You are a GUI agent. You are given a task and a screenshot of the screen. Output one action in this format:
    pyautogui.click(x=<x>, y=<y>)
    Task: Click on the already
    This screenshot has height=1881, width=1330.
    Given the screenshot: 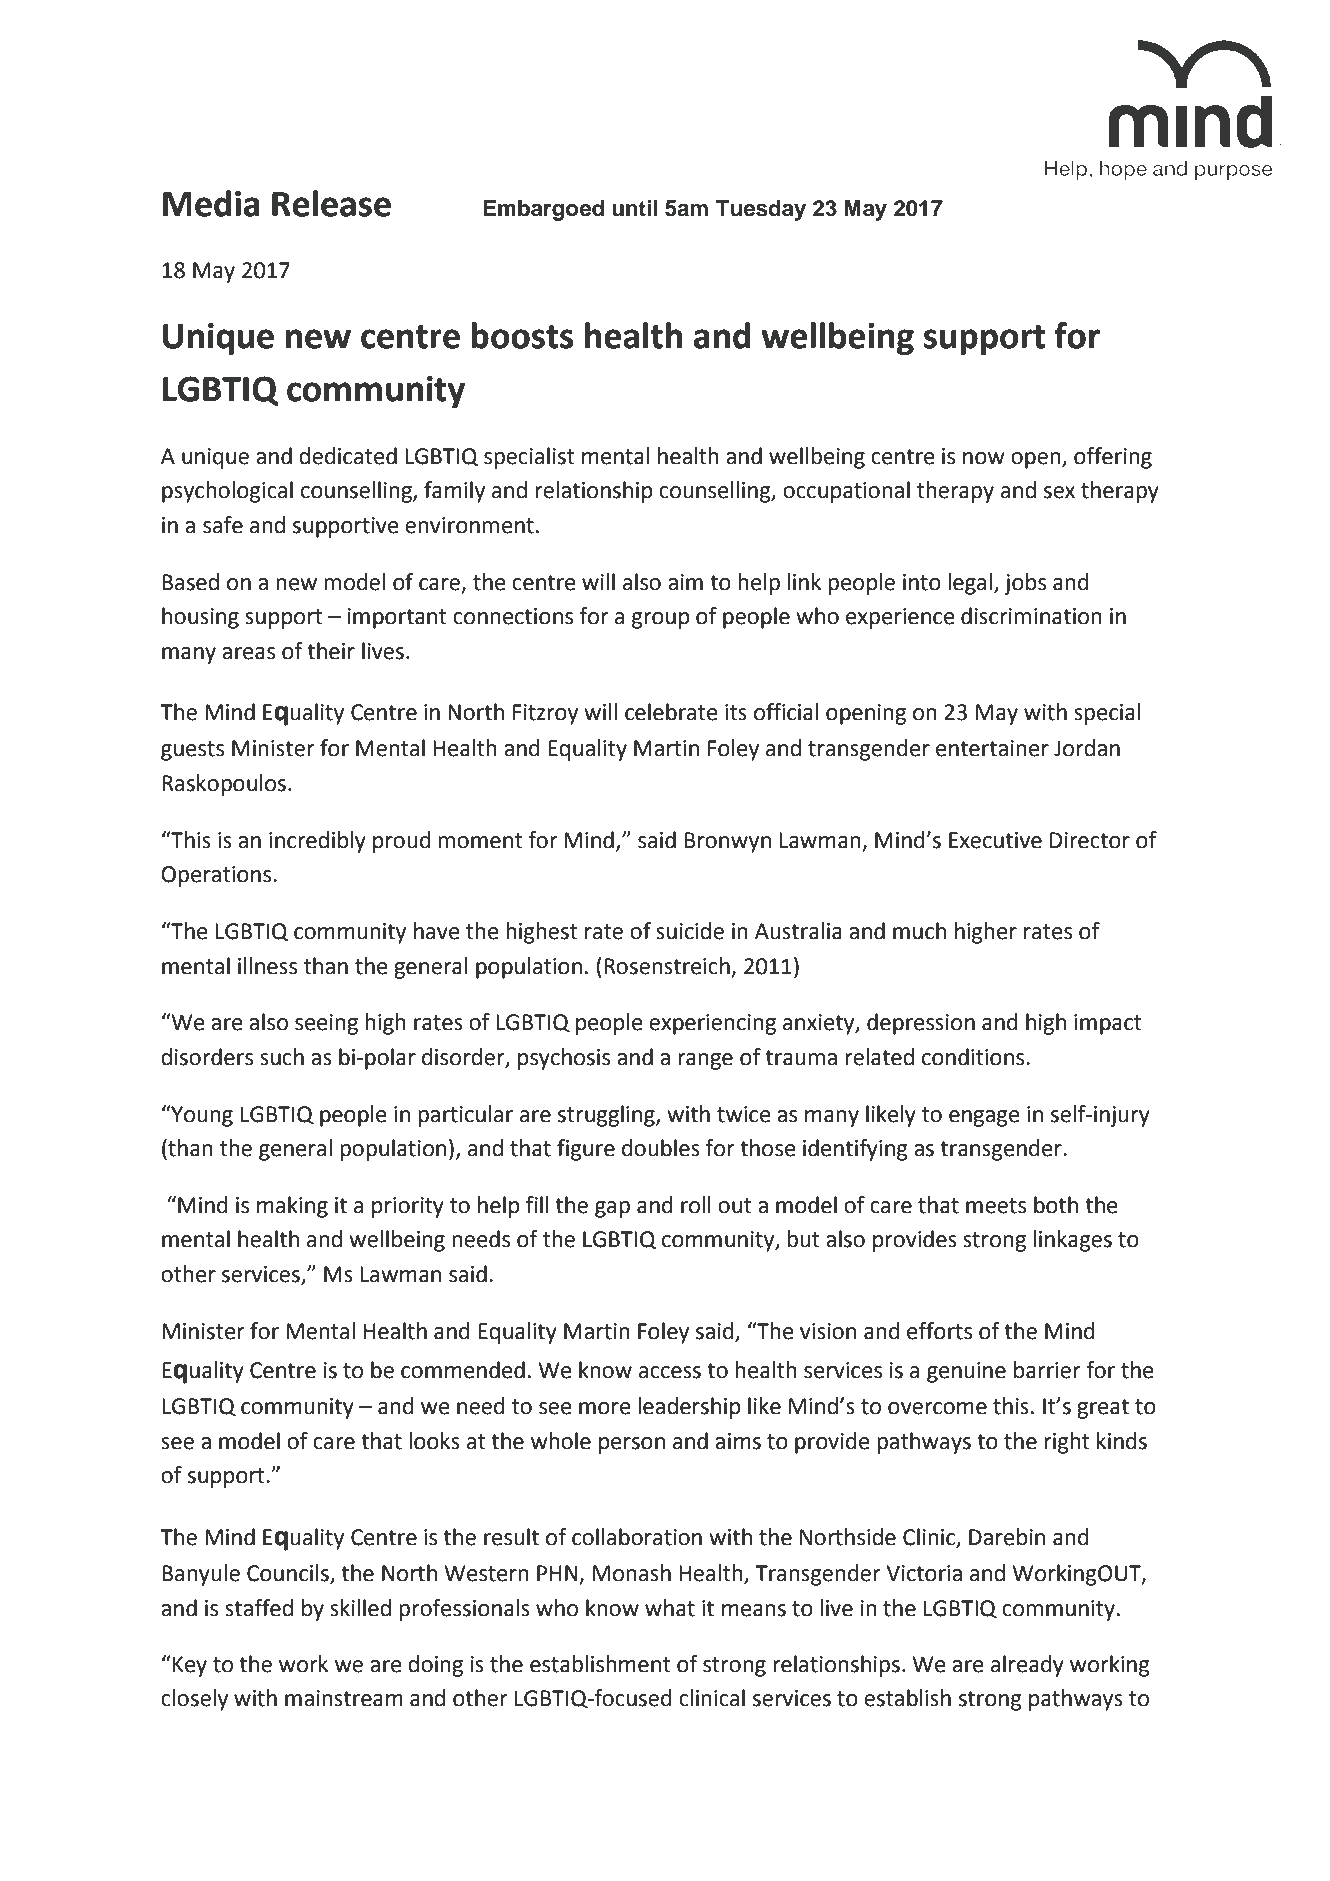 What is the action you would take?
    pyautogui.click(x=1027, y=1666)
